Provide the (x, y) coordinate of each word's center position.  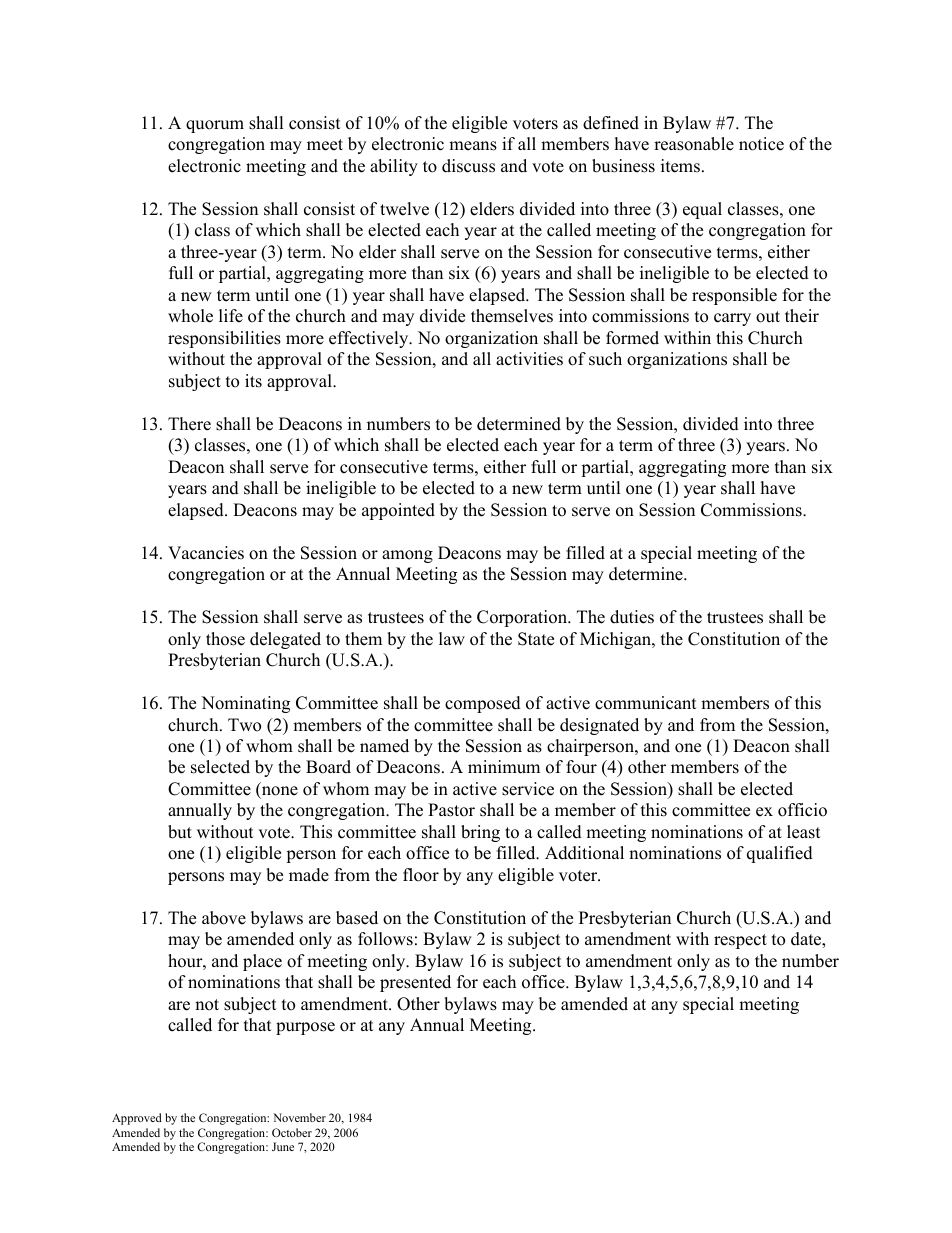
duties (632, 617)
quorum (215, 126)
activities (529, 359)
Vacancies (206, 553)
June (283, 1146)
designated (599, 726)
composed (483, 704)
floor (421, 875)
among (407, 556)
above (224, 918)
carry (732, 319)
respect (740, 941)
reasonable (694, 144)
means (473, 146)
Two (244, 725)
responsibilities (224, 339)
